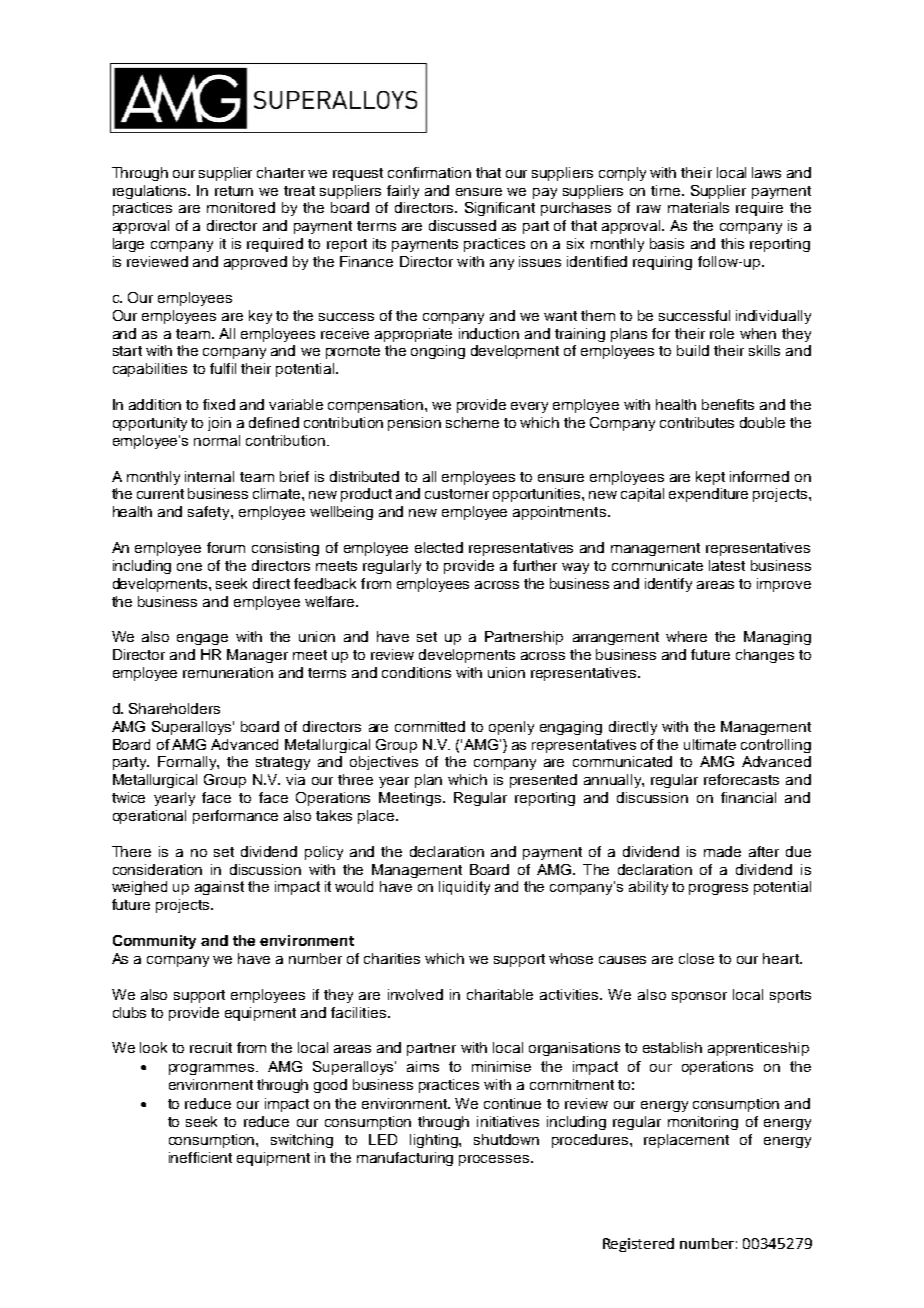  What do you see at coordinates (234, 191) in the document?
I see `return` at bounding box center [234, 191].
